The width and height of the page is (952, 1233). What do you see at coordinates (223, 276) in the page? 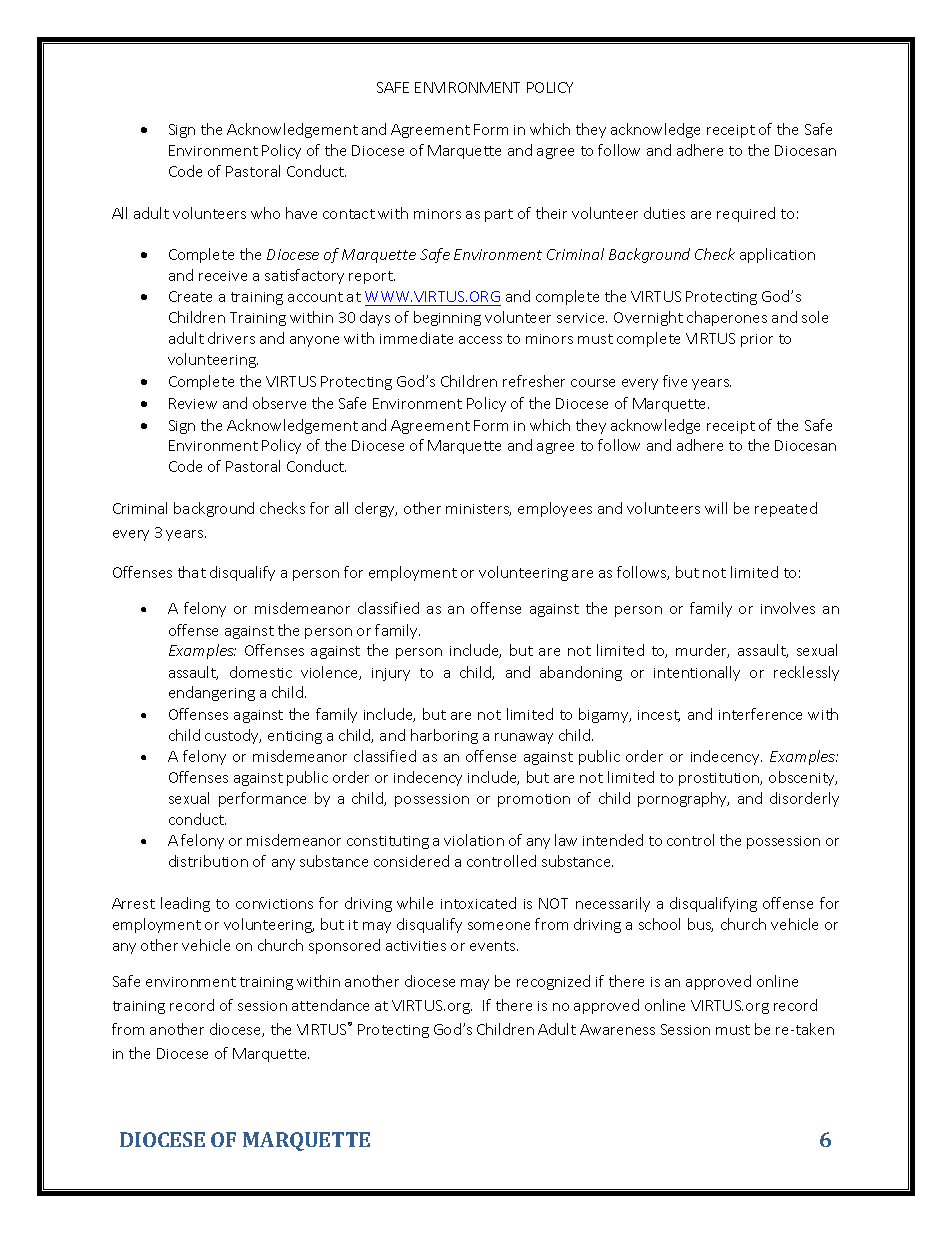
I see `receive` at bounding box center [223, 276].
